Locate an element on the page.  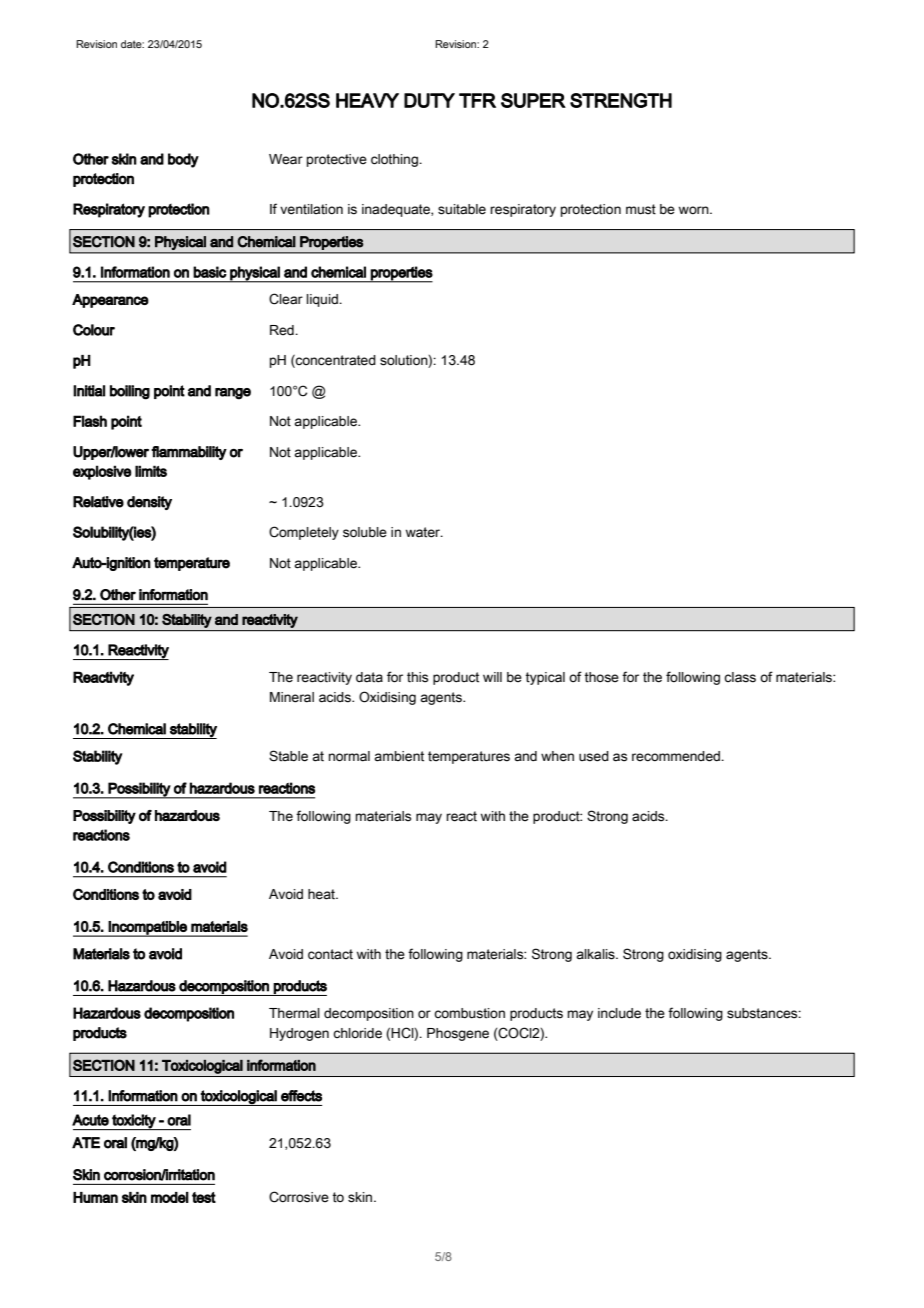
Corrosive is located at coordinates (299, 1197).
